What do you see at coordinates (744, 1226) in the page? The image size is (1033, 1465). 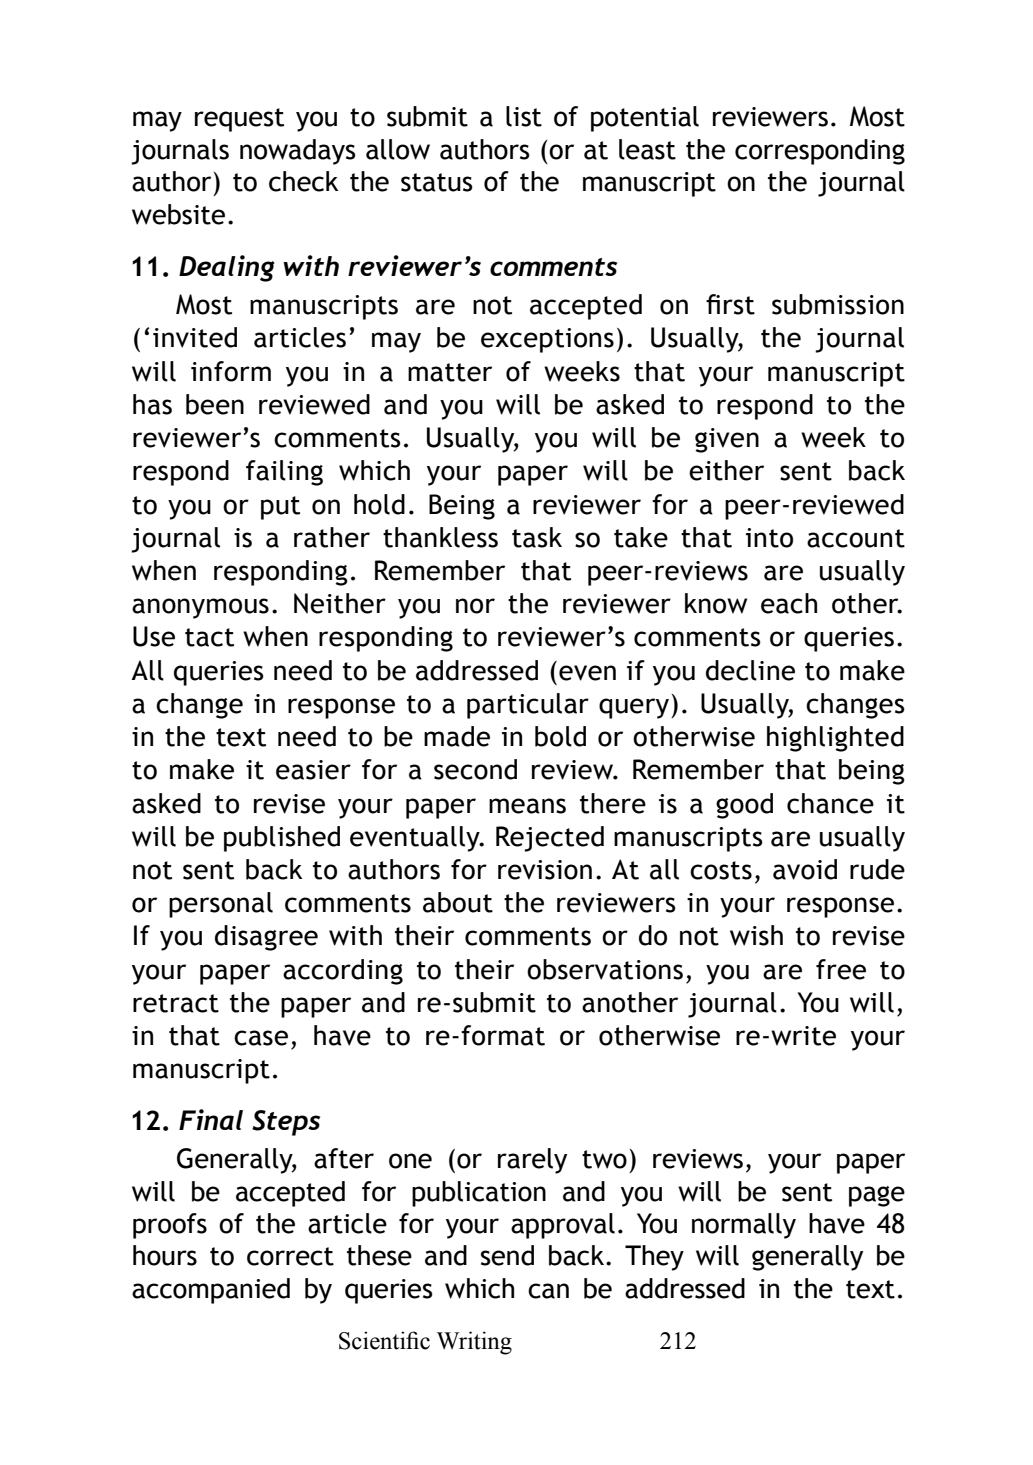 I see `normally` at bounding box center [744, 1226].
